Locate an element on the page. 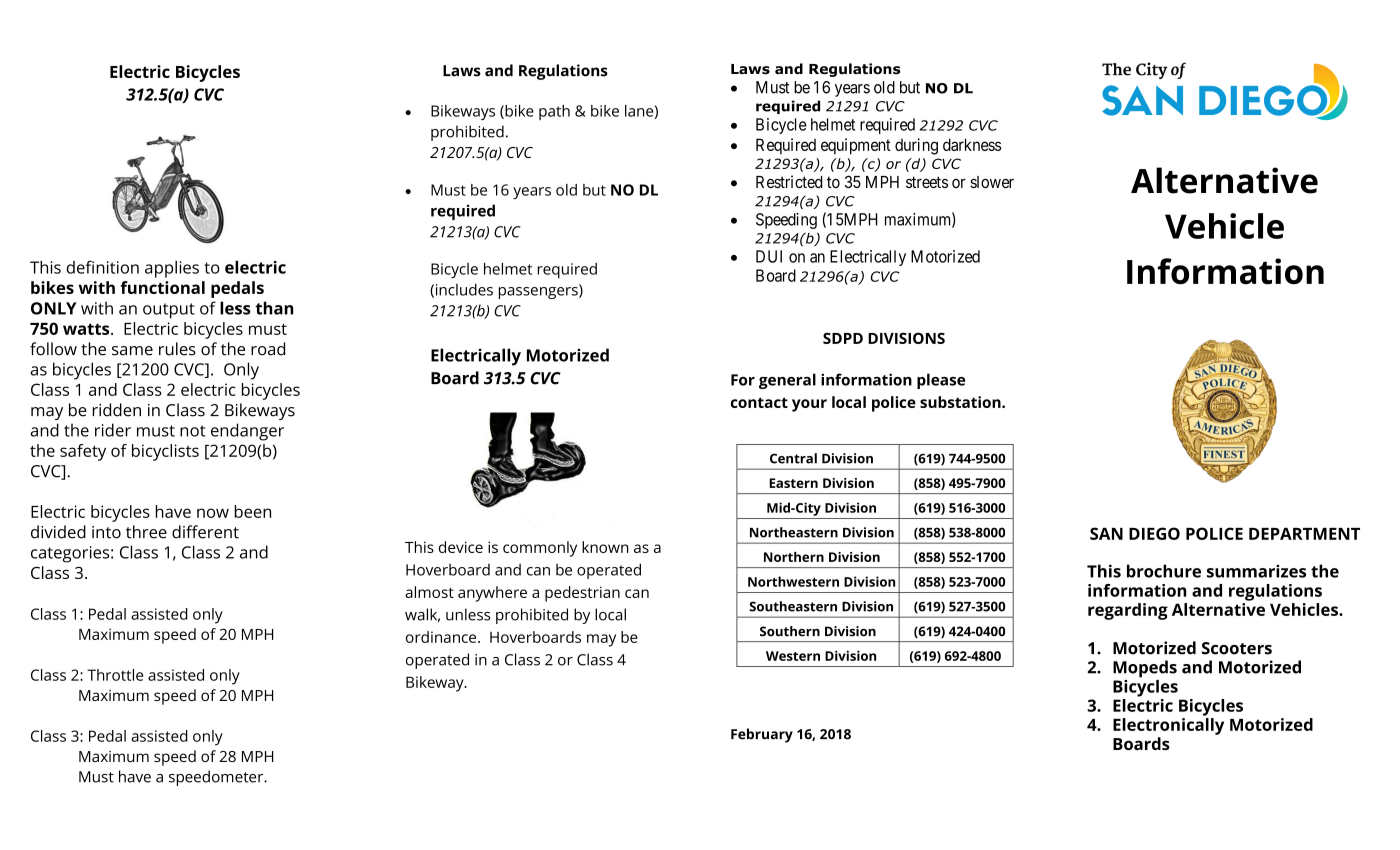 Image resolution: width=1400 pixels, height=850 pixels. equipment is located at coordinates (856, 146).
